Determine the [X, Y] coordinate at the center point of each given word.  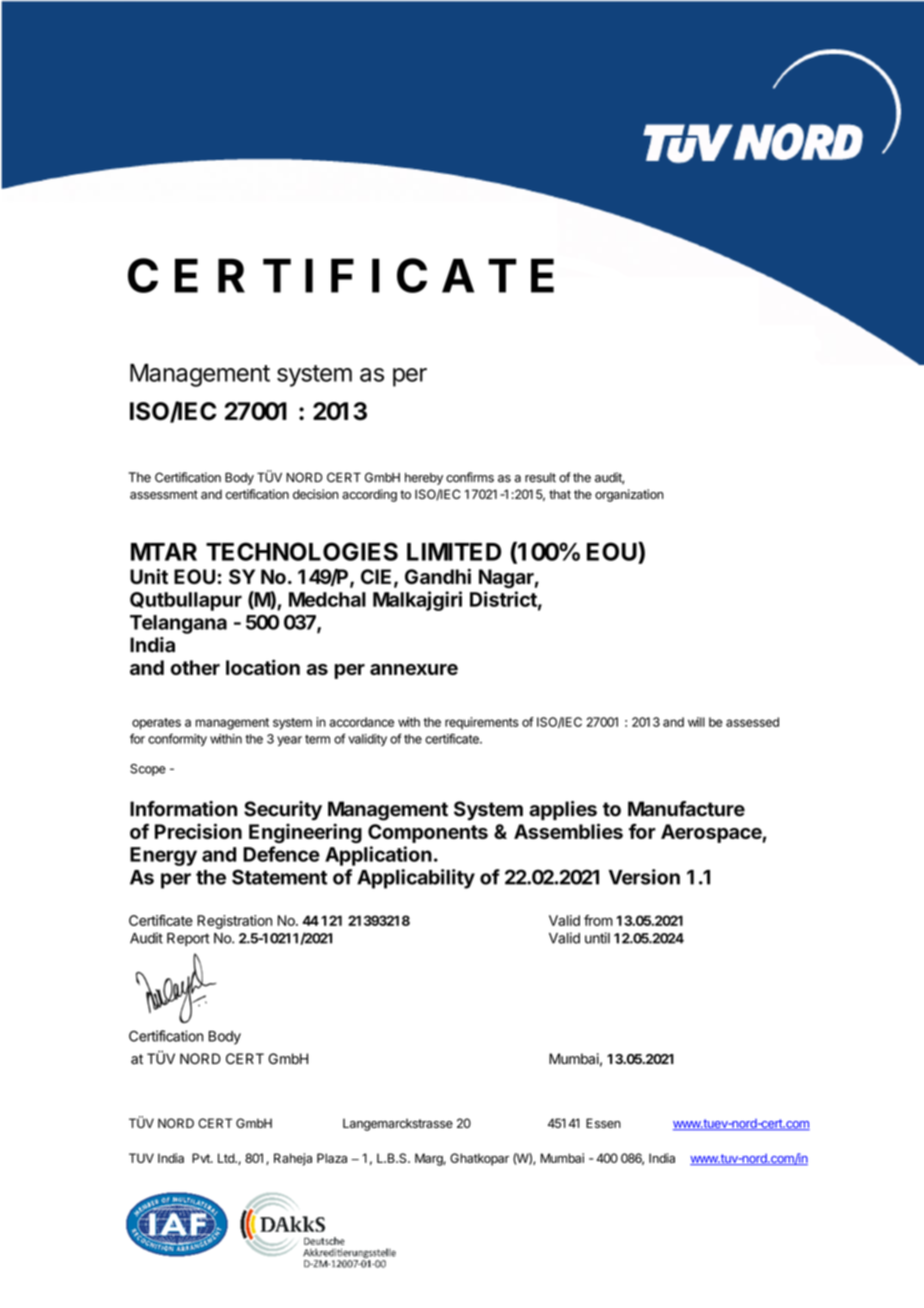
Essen [603, 1123]
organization [629, 495]
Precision [198, 831]
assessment [164, 494]
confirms [470, 477]
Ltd [227, 1158]
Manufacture [686, 809]
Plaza [332, 1158]
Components [428, 833]
